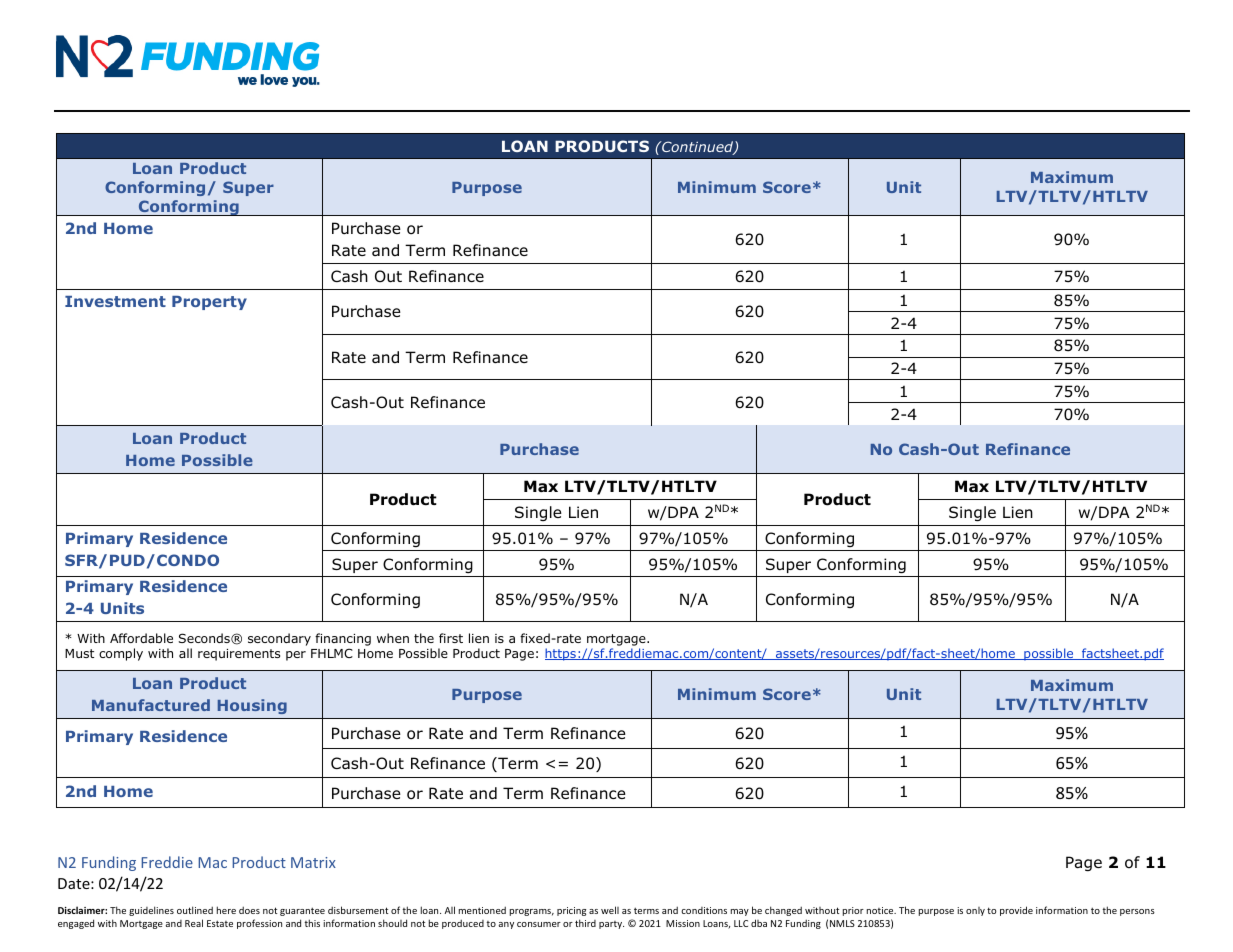 The height and width of the screenshot is (952, 1233). I want to click on Property, so click(209, 303).
